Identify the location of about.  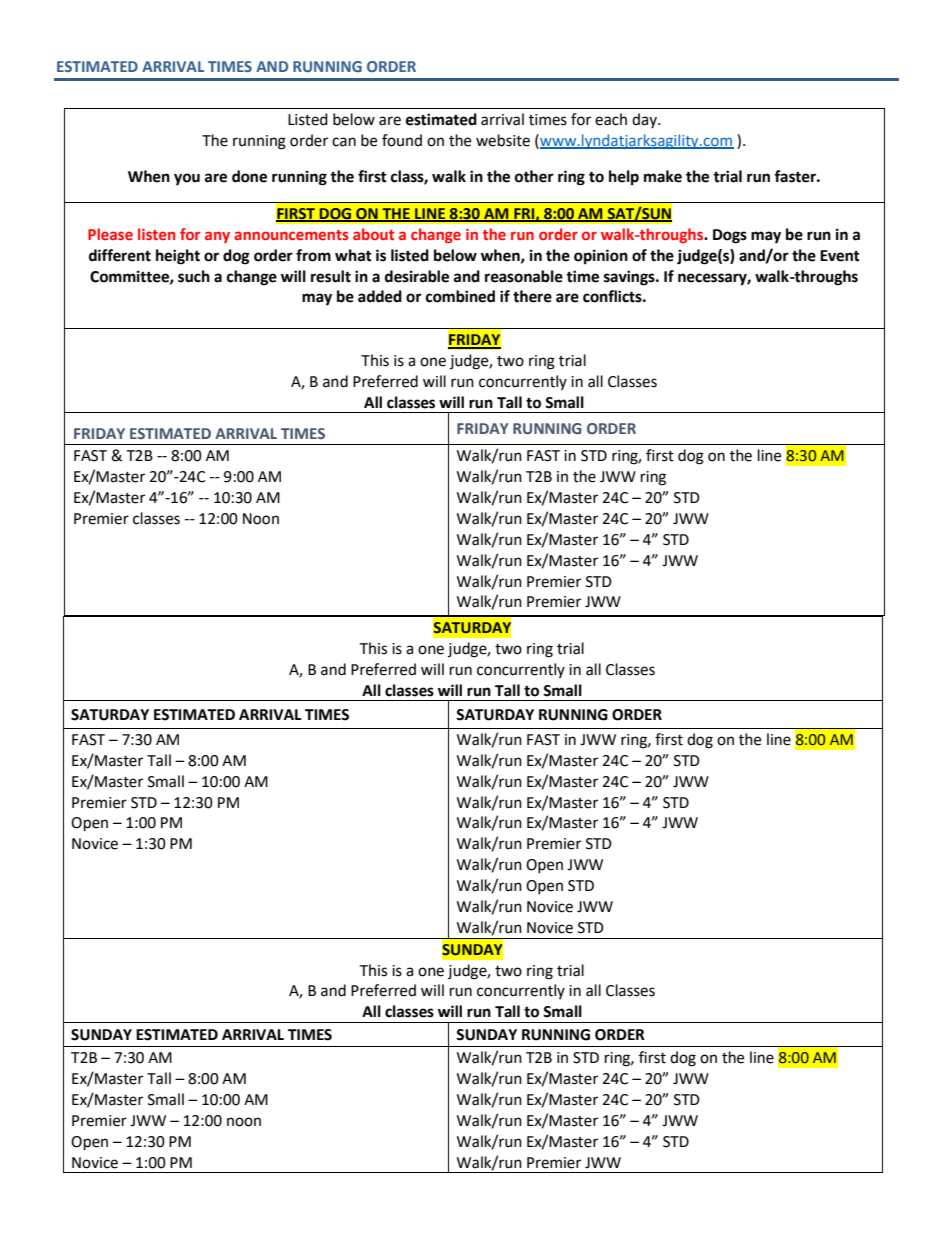
(373, 234).
